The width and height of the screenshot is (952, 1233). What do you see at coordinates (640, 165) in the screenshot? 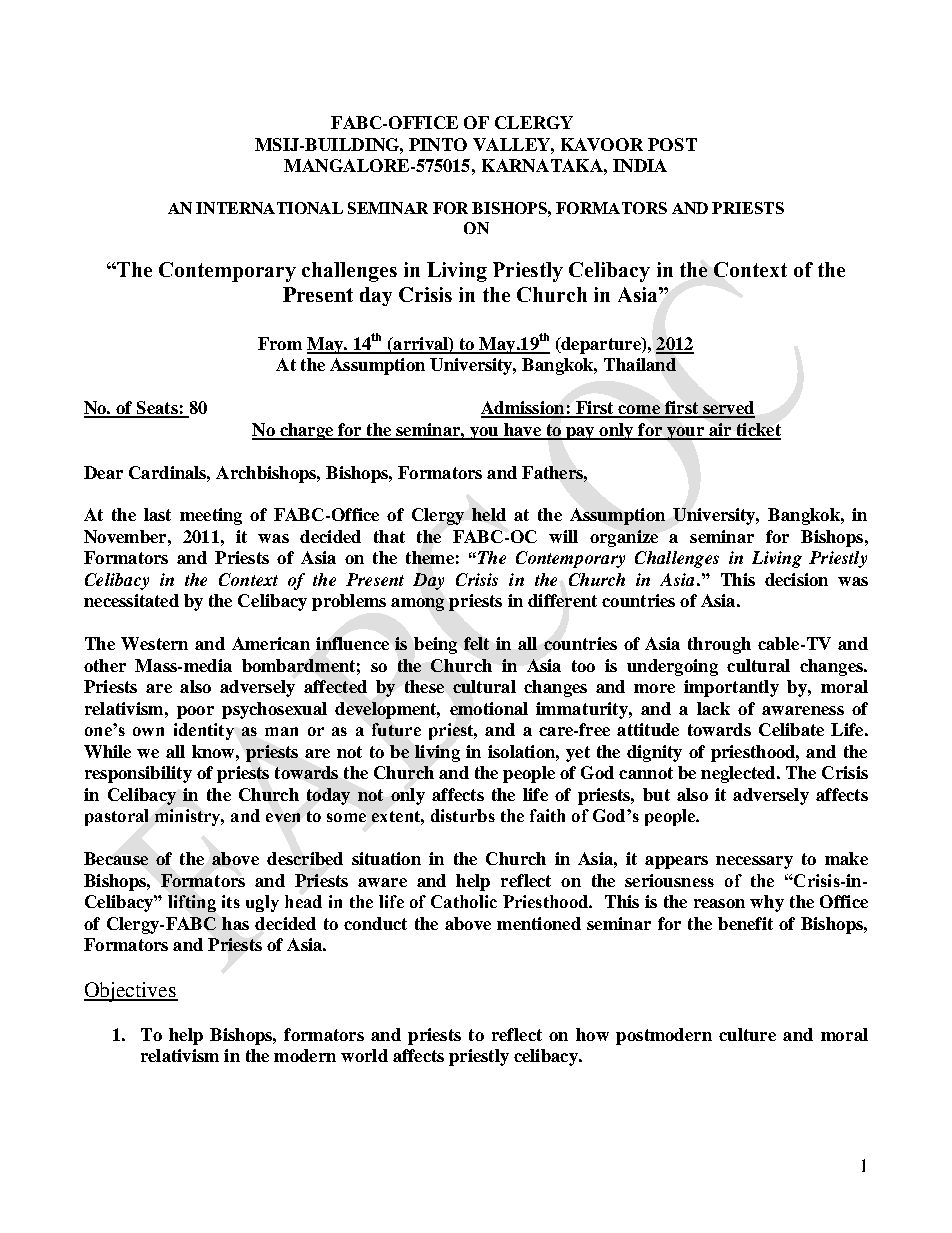
I see `INDIA` at bounding box center [640, 165].
